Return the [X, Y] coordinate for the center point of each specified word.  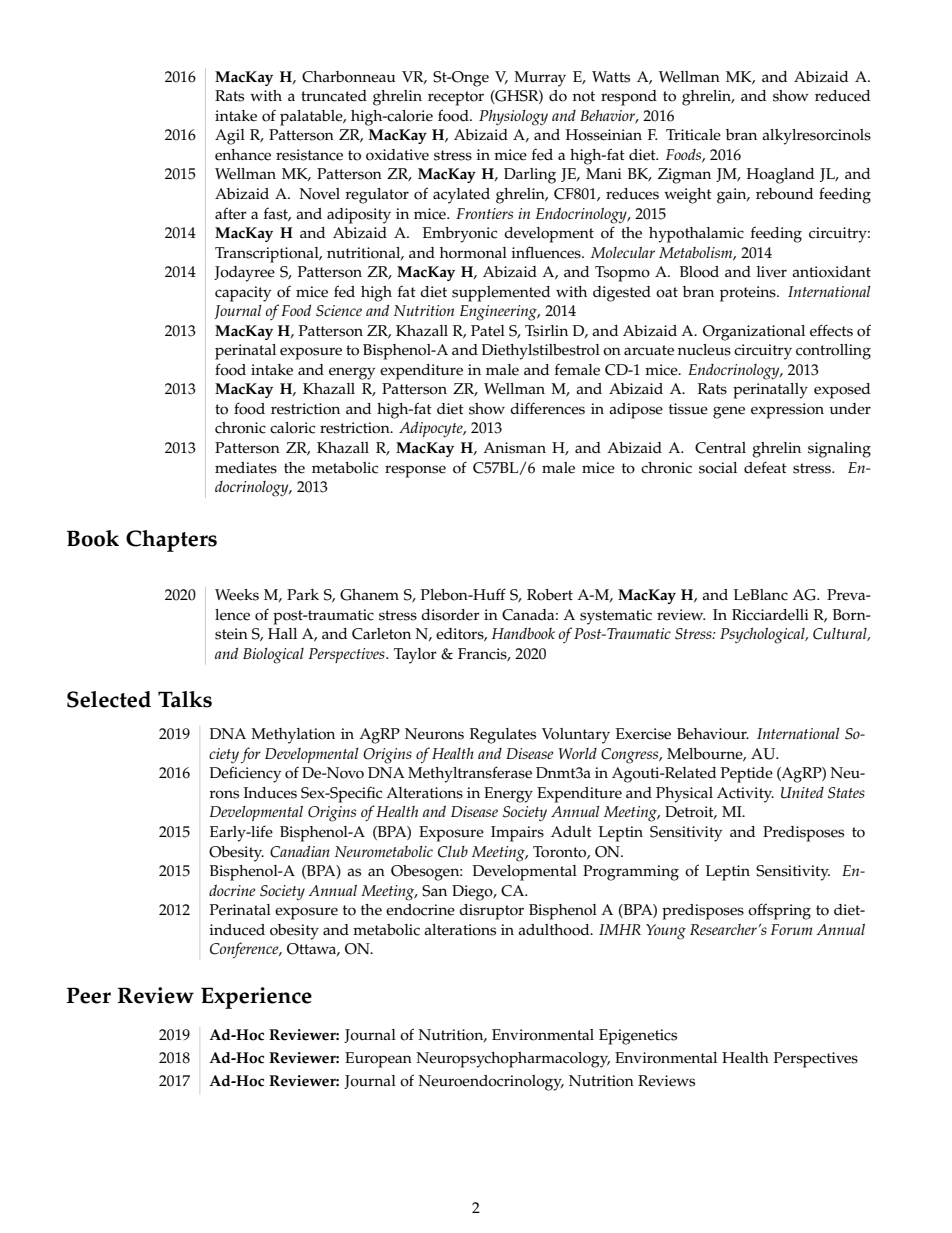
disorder [450, 615]
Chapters [171, 541]
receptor [456, 98]
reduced [842, 96]
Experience [256, 998]
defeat [765, 467]
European [378, 1060]
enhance [243, 155]
